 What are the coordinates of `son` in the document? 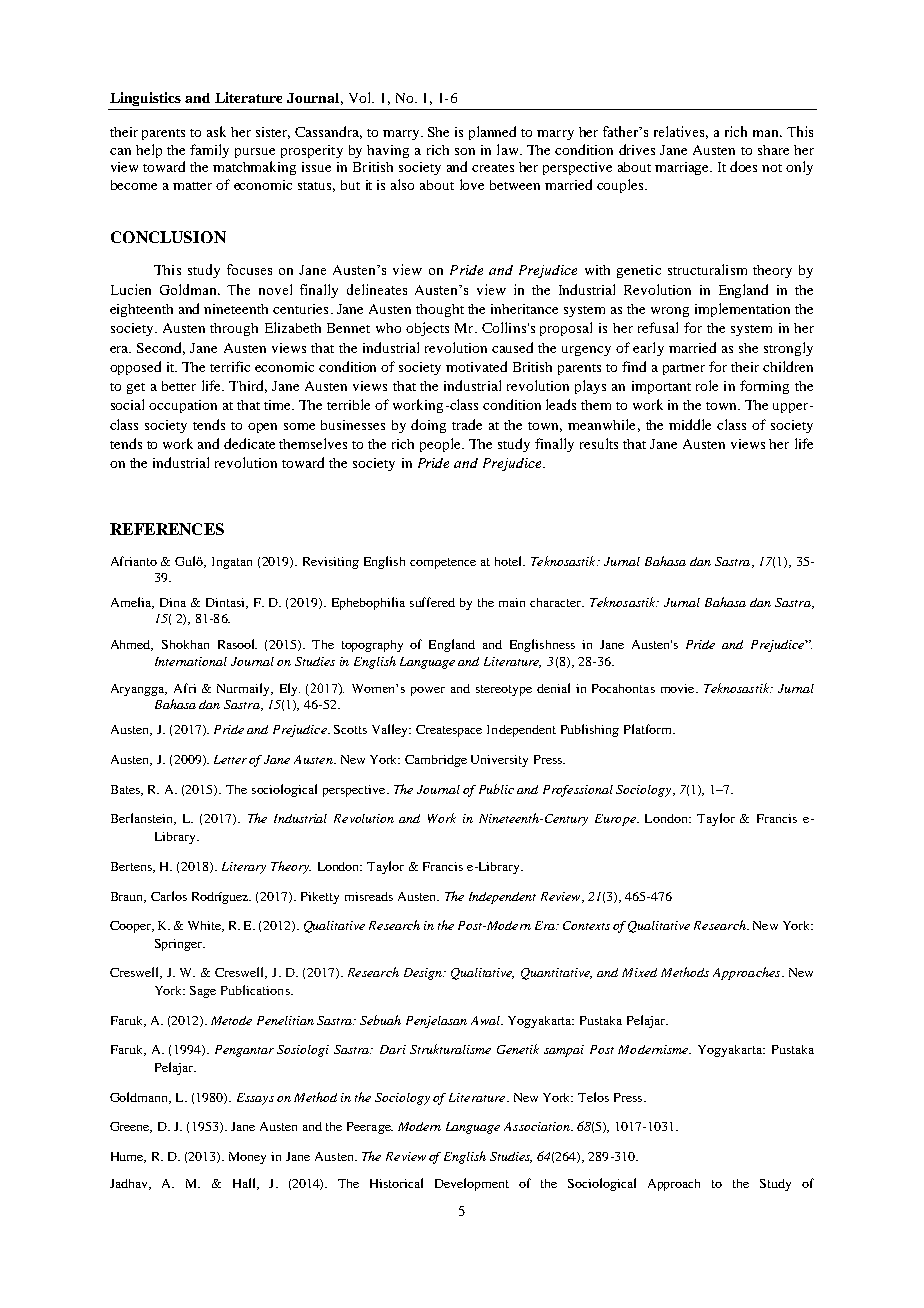 It's located at (465, 151).
